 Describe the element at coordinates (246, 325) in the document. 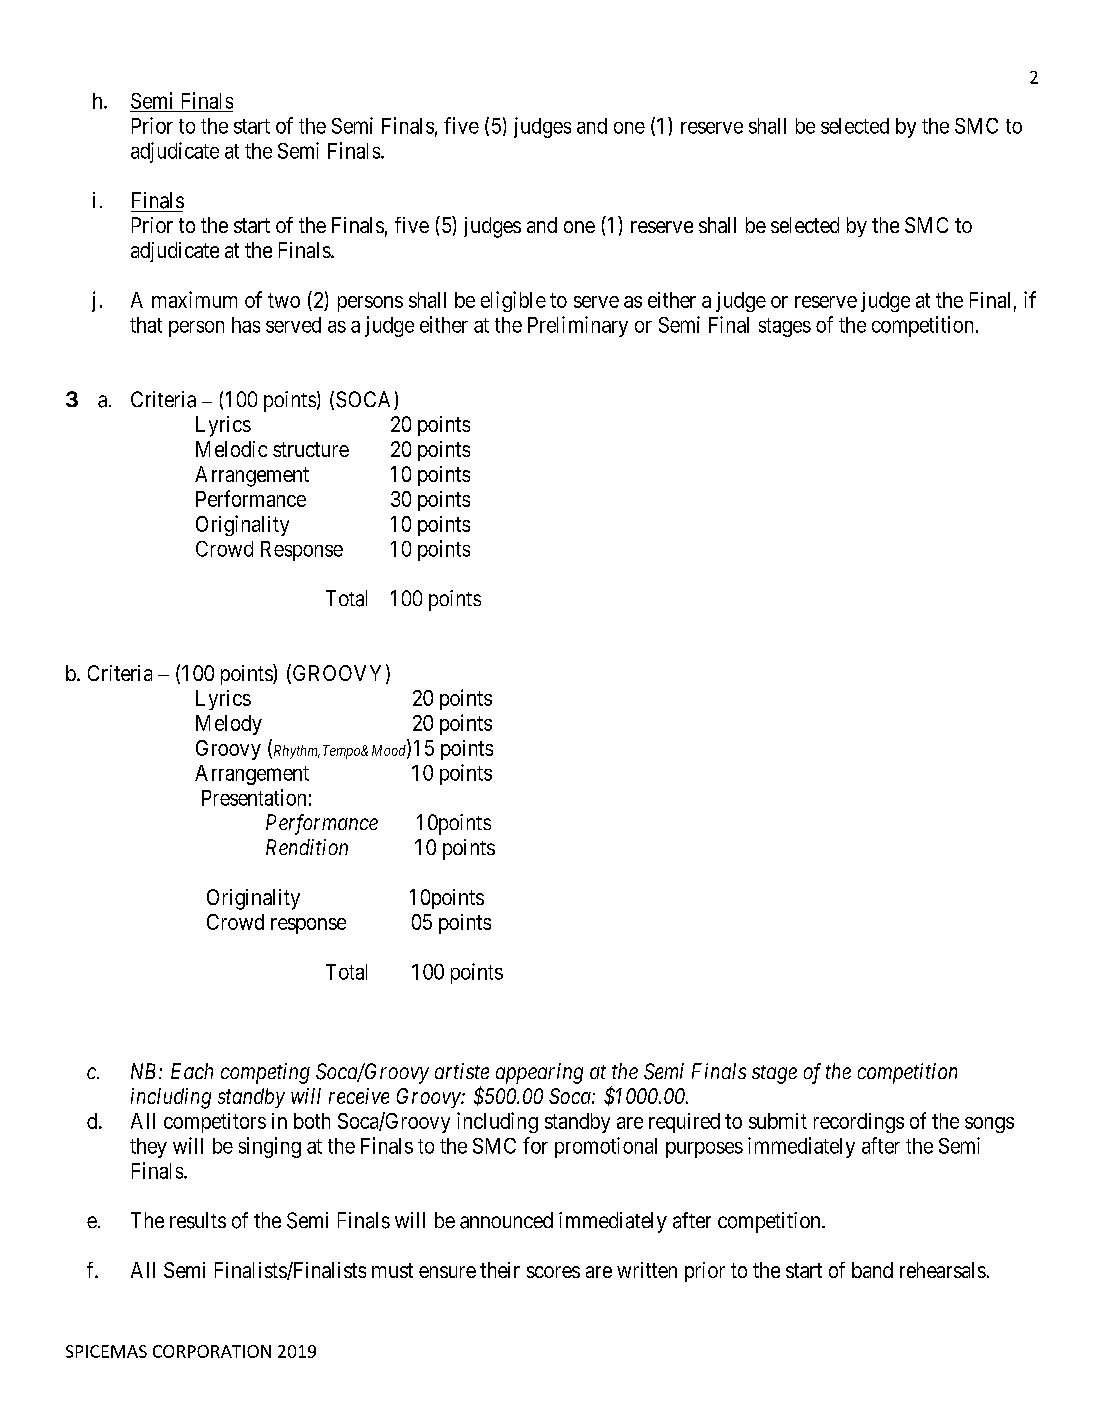

I see `has` at that location.
